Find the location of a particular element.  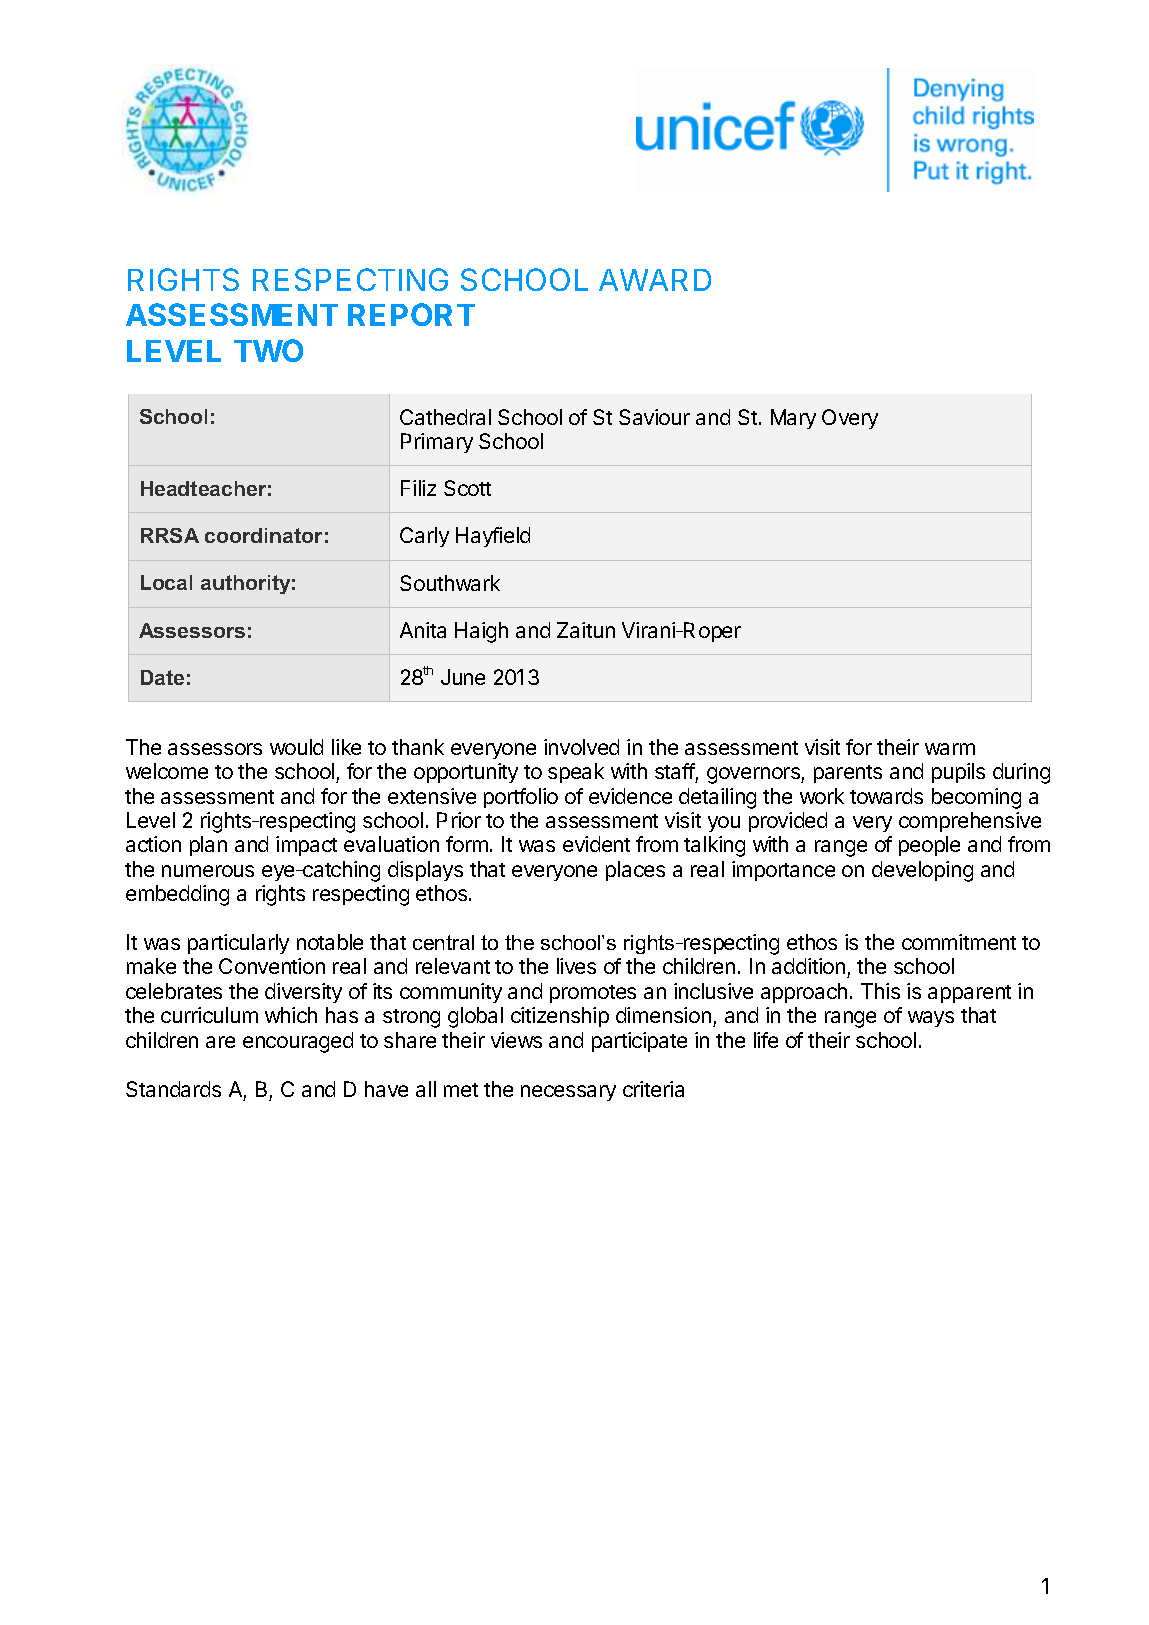

evidence is located at coordinates (630, 796).
